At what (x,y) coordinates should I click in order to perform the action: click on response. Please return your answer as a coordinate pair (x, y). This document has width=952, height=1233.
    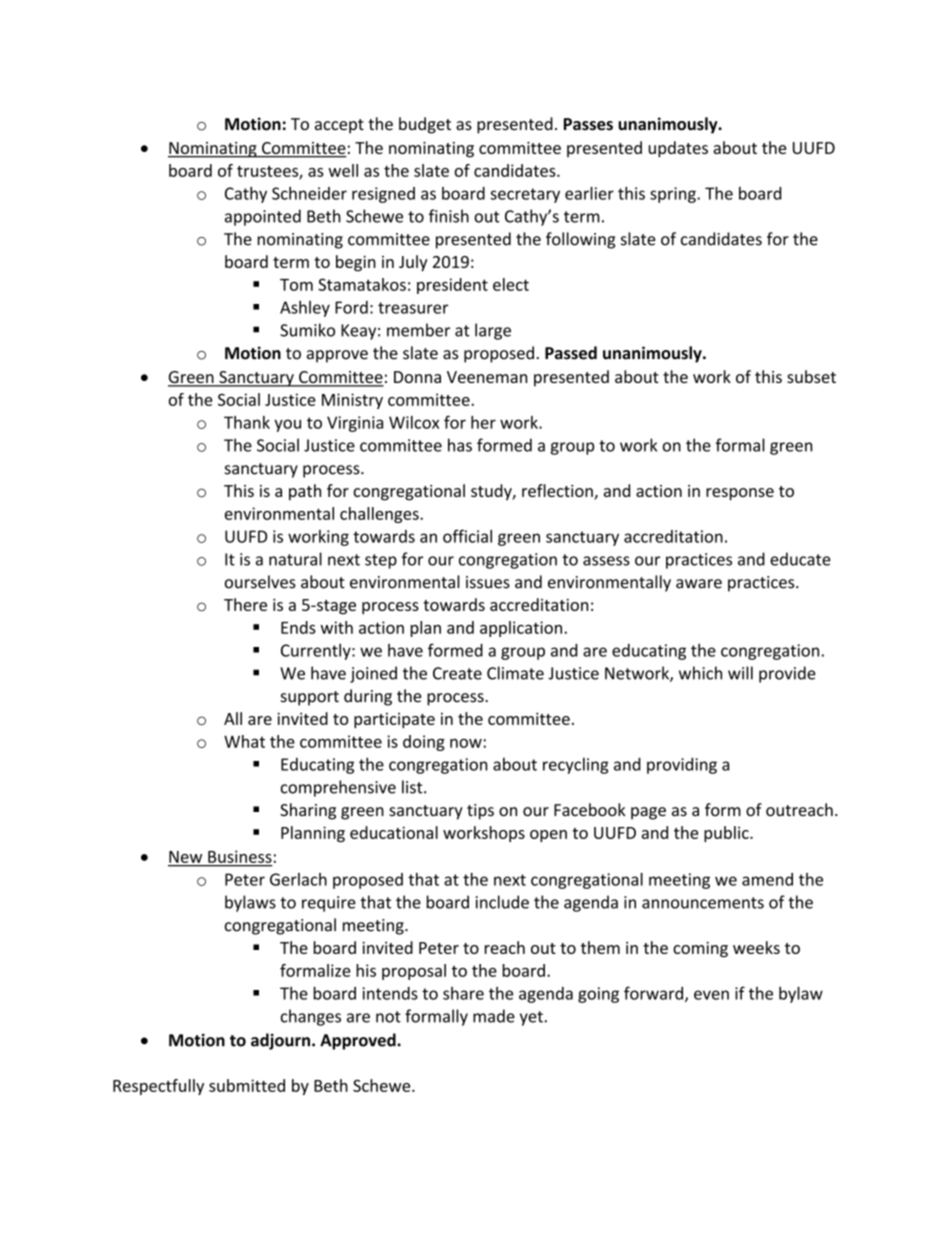
    Looking at the image, I should click on (740, 494).
